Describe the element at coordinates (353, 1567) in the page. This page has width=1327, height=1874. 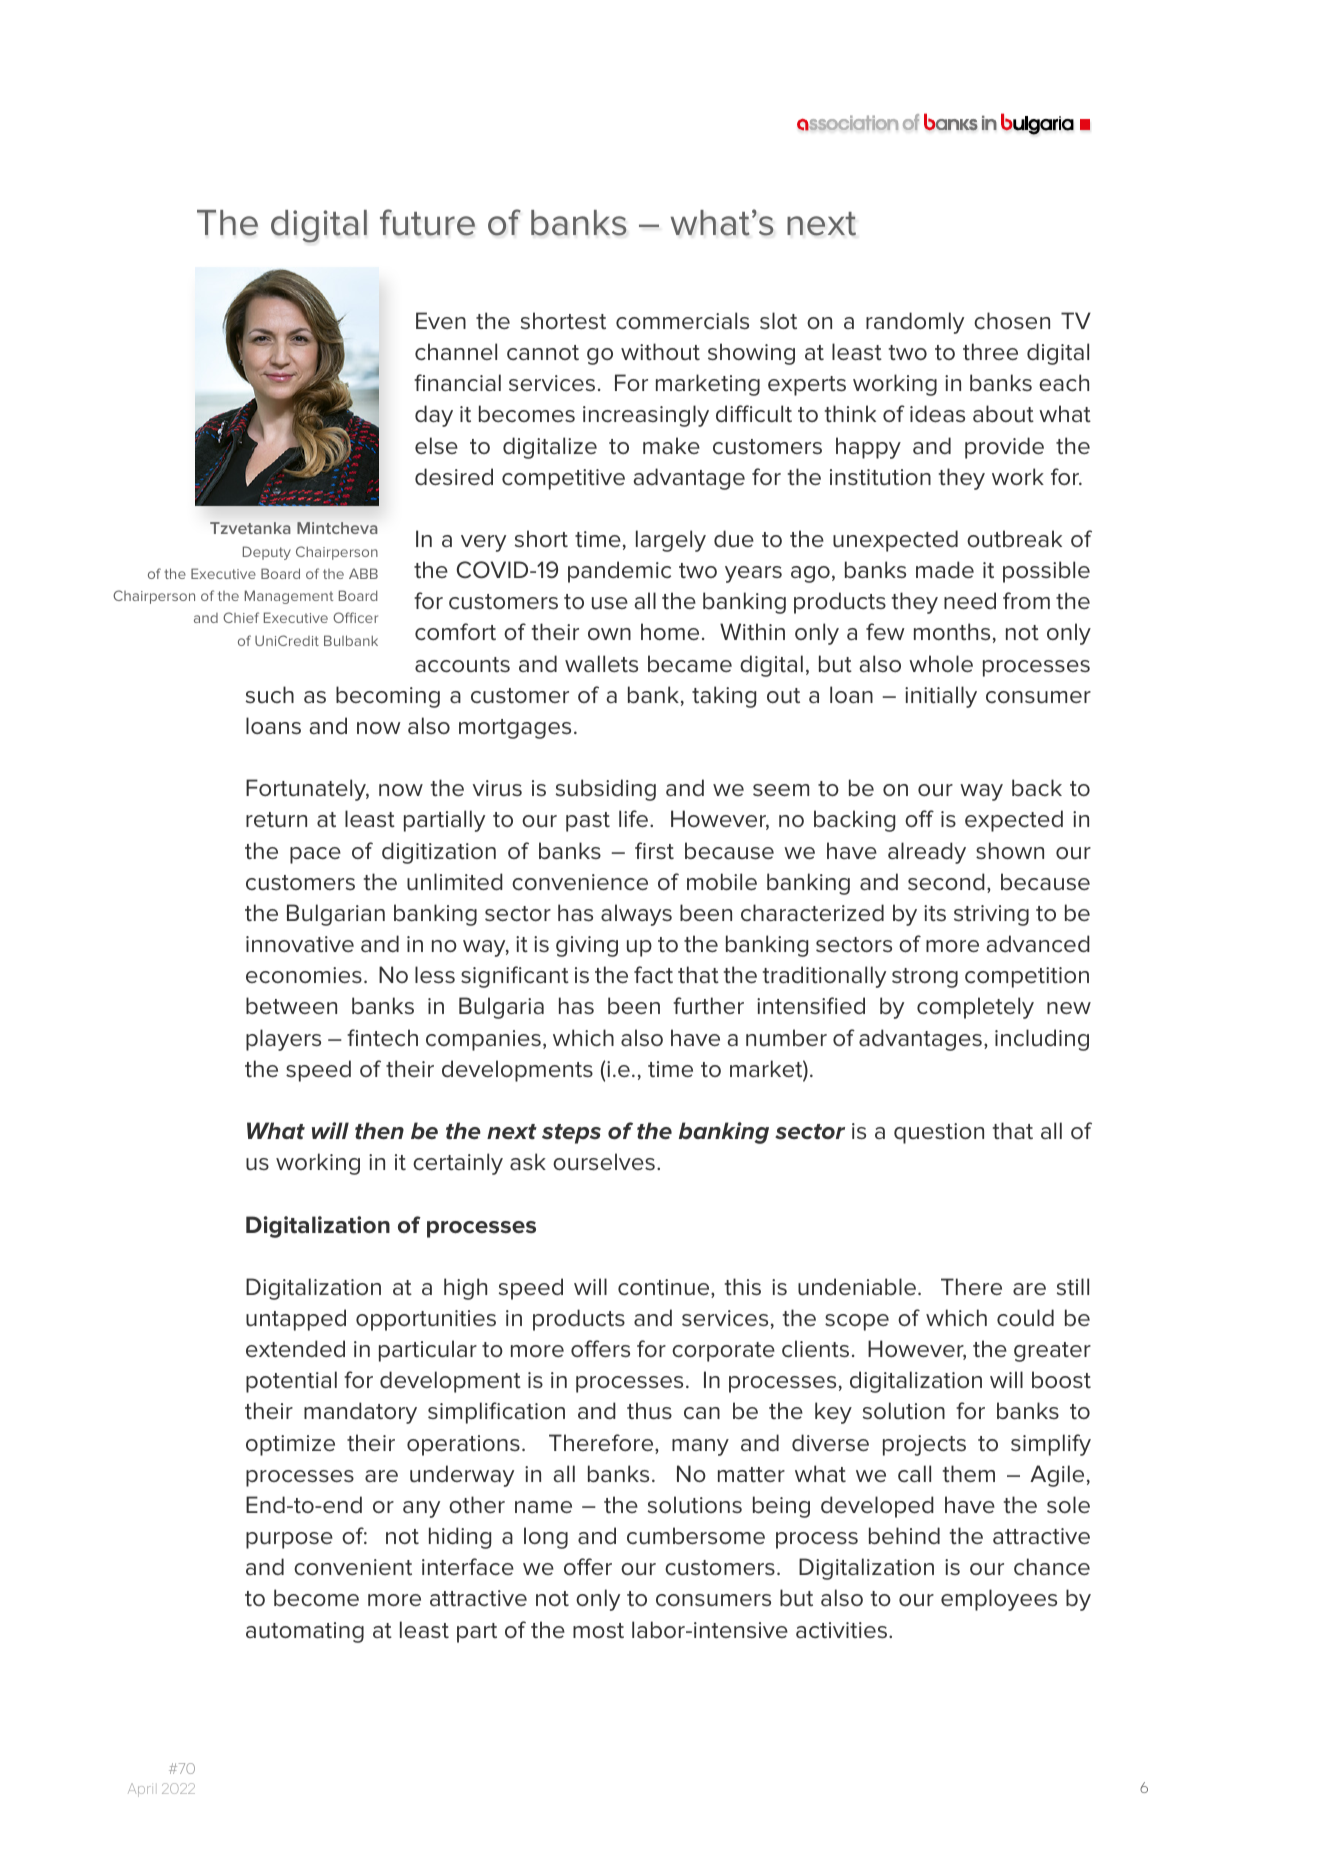
I see `convenient` at that location.
